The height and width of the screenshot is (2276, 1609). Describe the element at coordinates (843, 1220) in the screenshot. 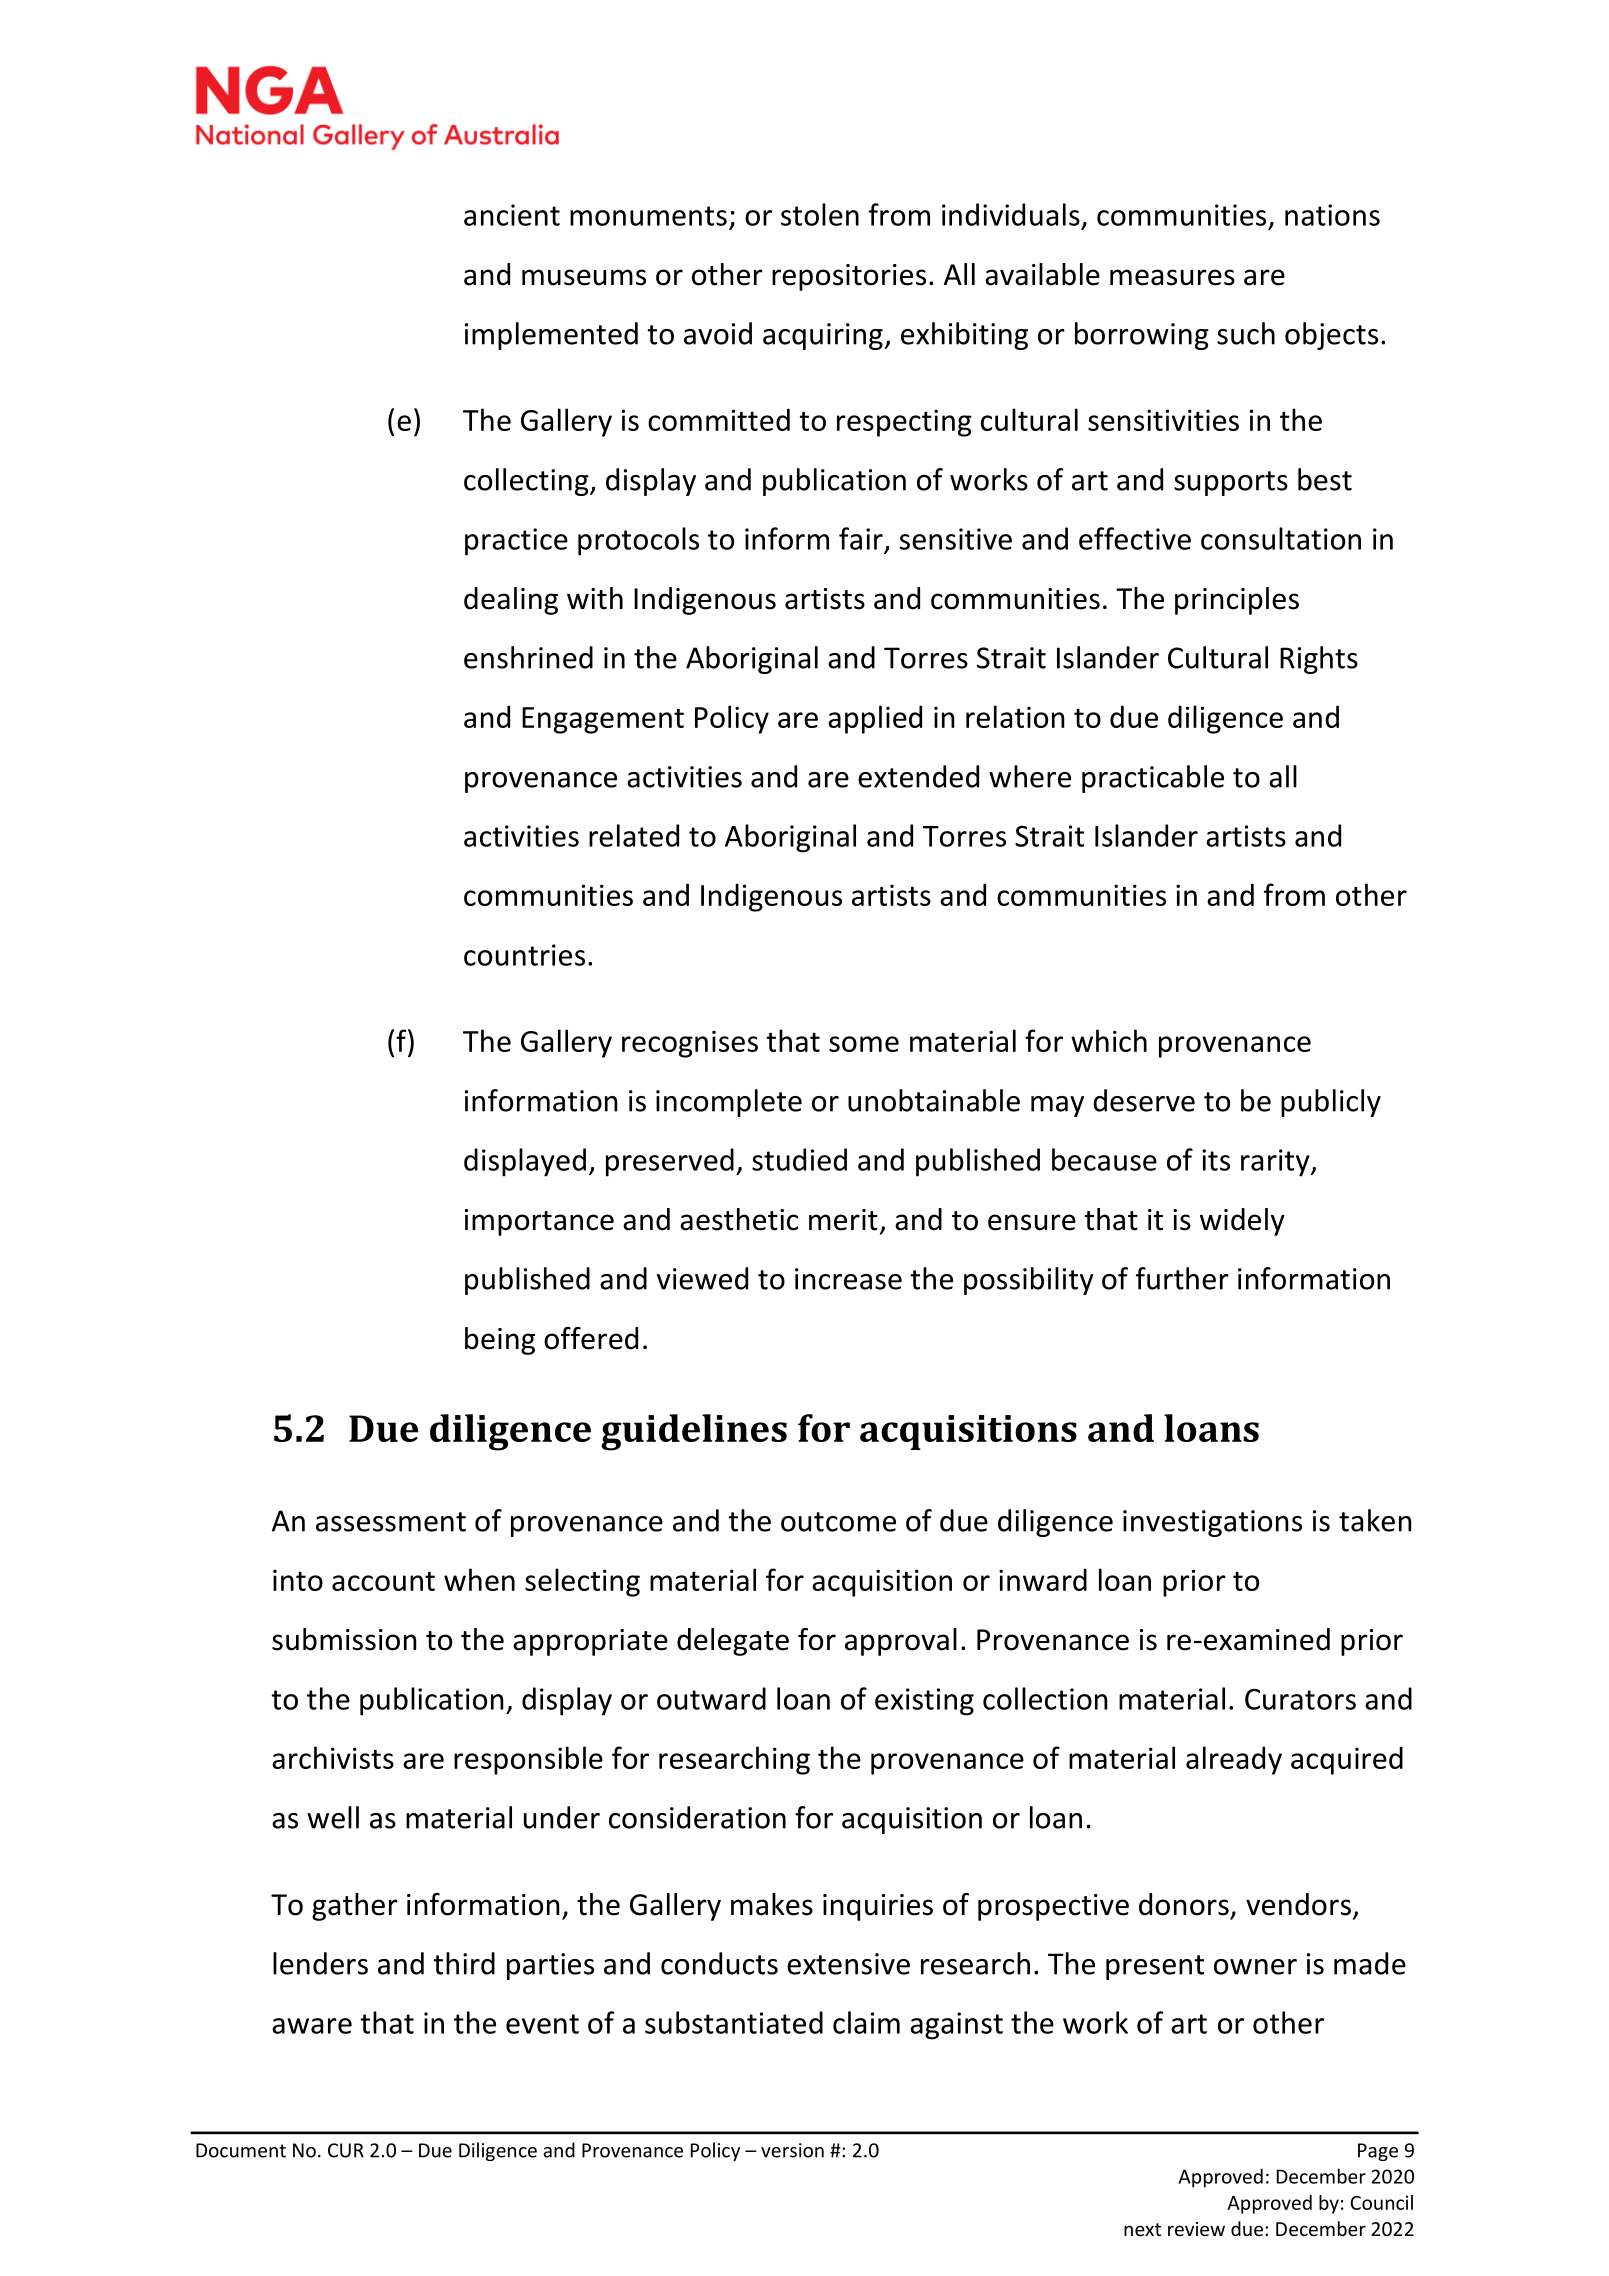

I see `merit` at that location.
